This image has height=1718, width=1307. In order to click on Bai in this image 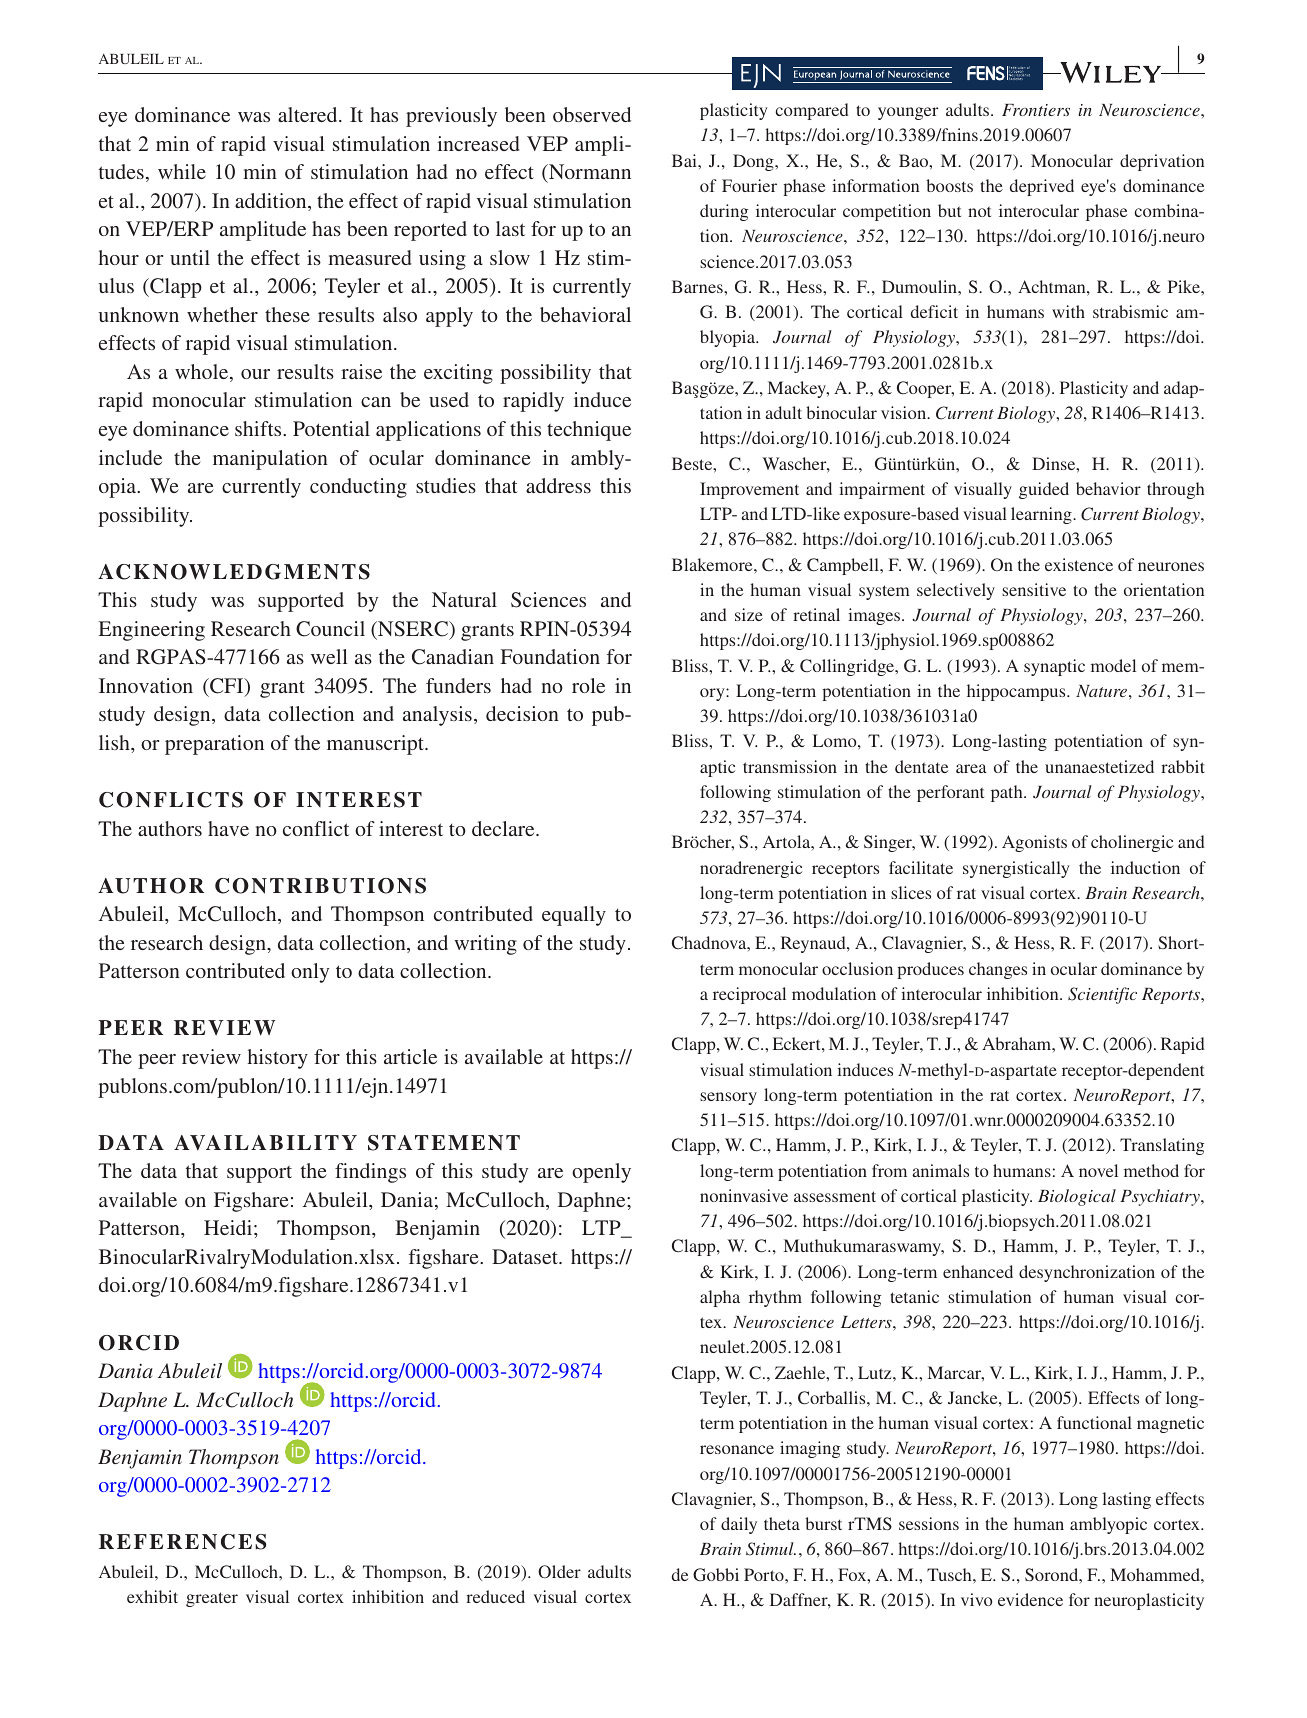, I will do `click(685, 160)`.
